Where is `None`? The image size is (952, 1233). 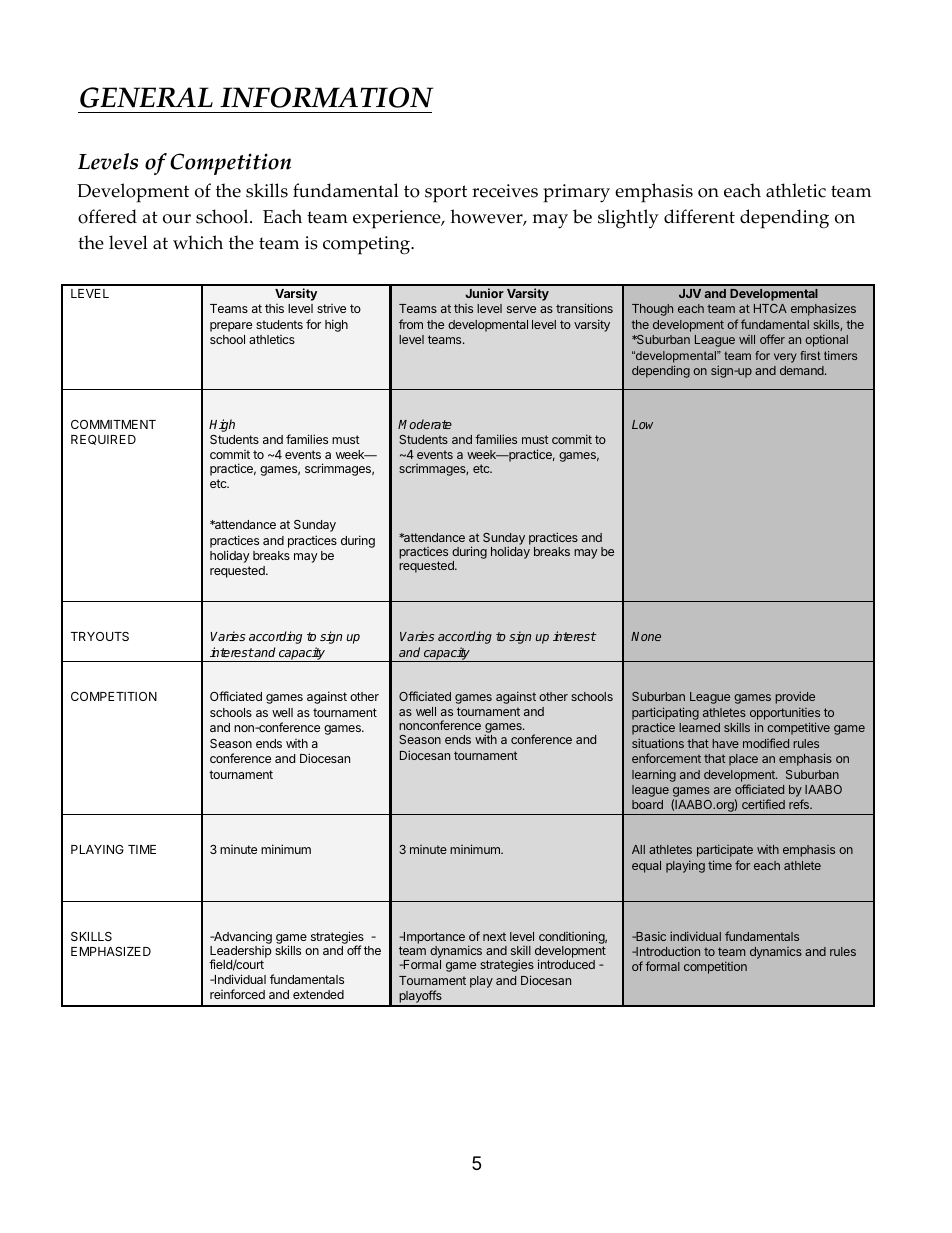
None is located at coordinates (646, 636).
